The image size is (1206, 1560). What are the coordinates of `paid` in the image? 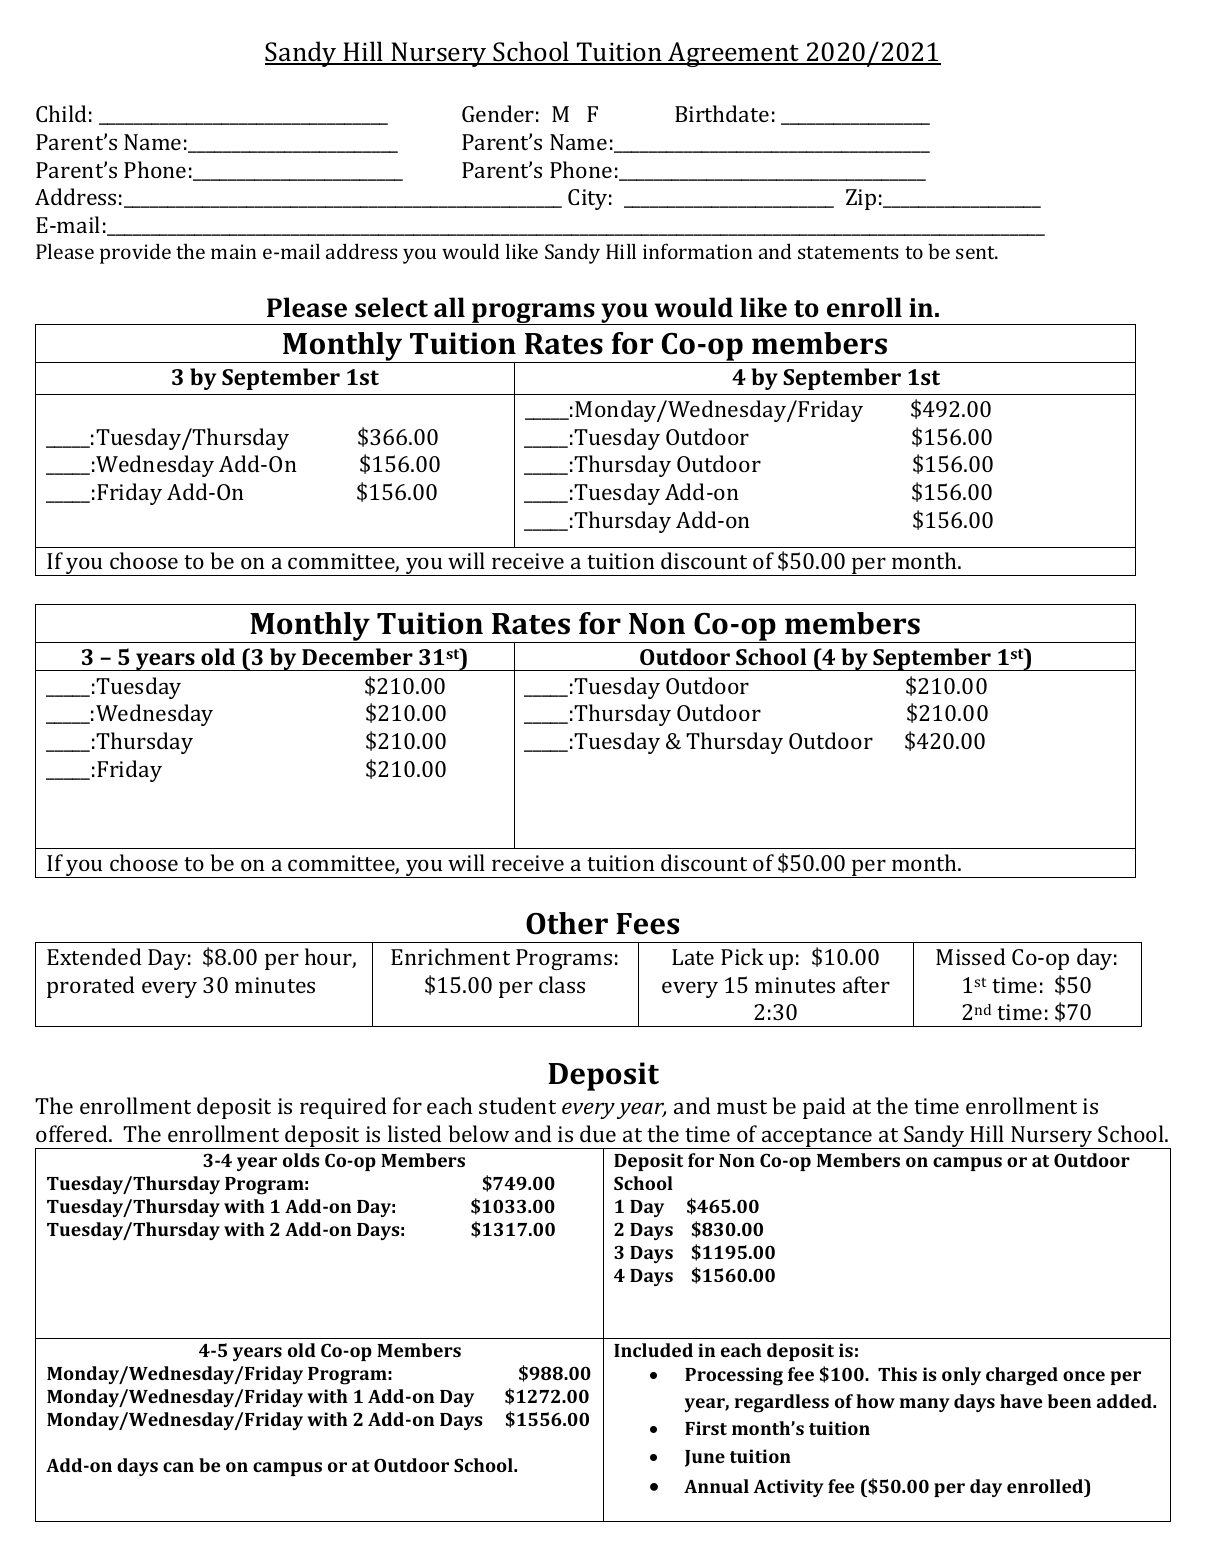 It's located at (824, 1108).
